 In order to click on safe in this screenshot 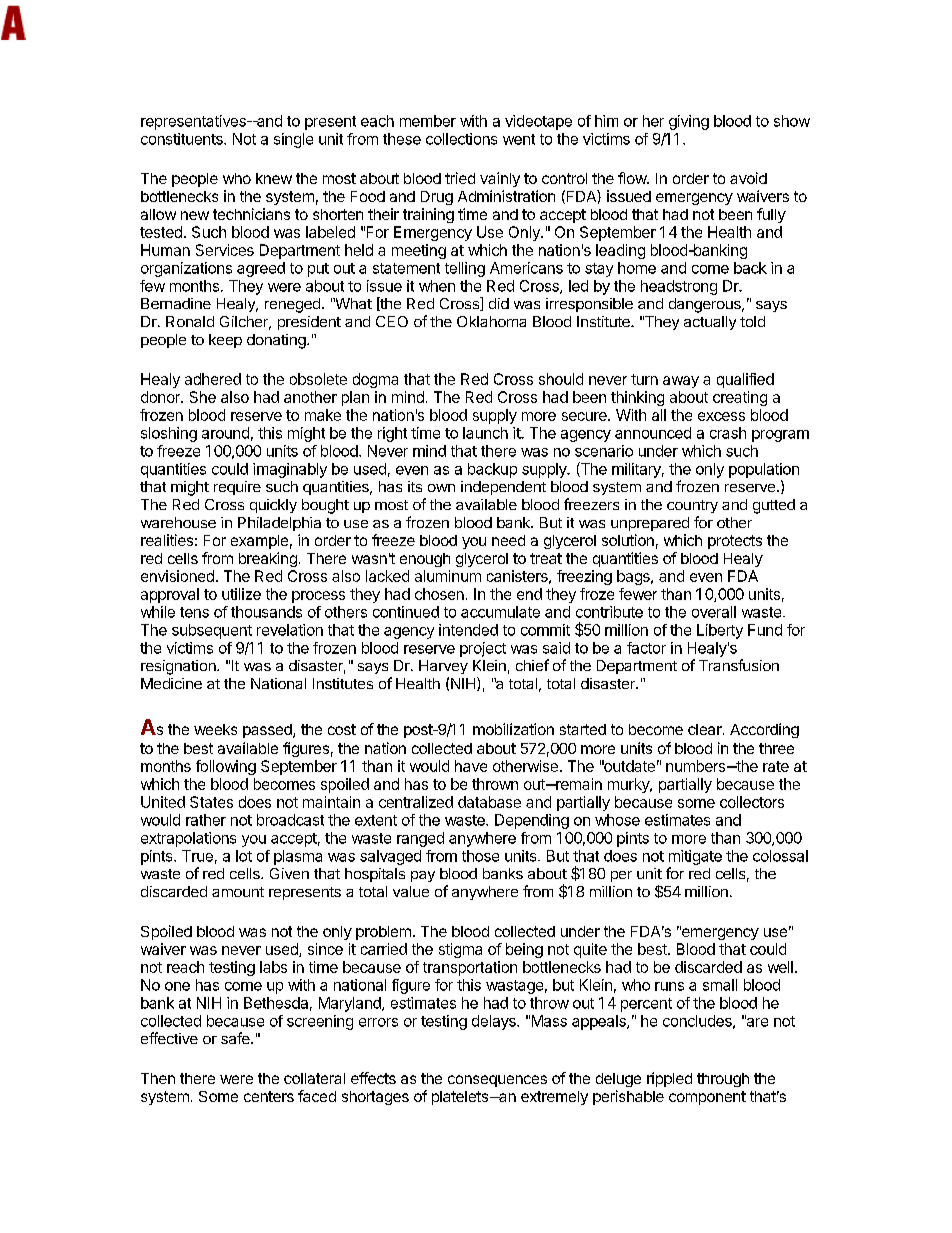, I will do `click(236, 1038)`.
